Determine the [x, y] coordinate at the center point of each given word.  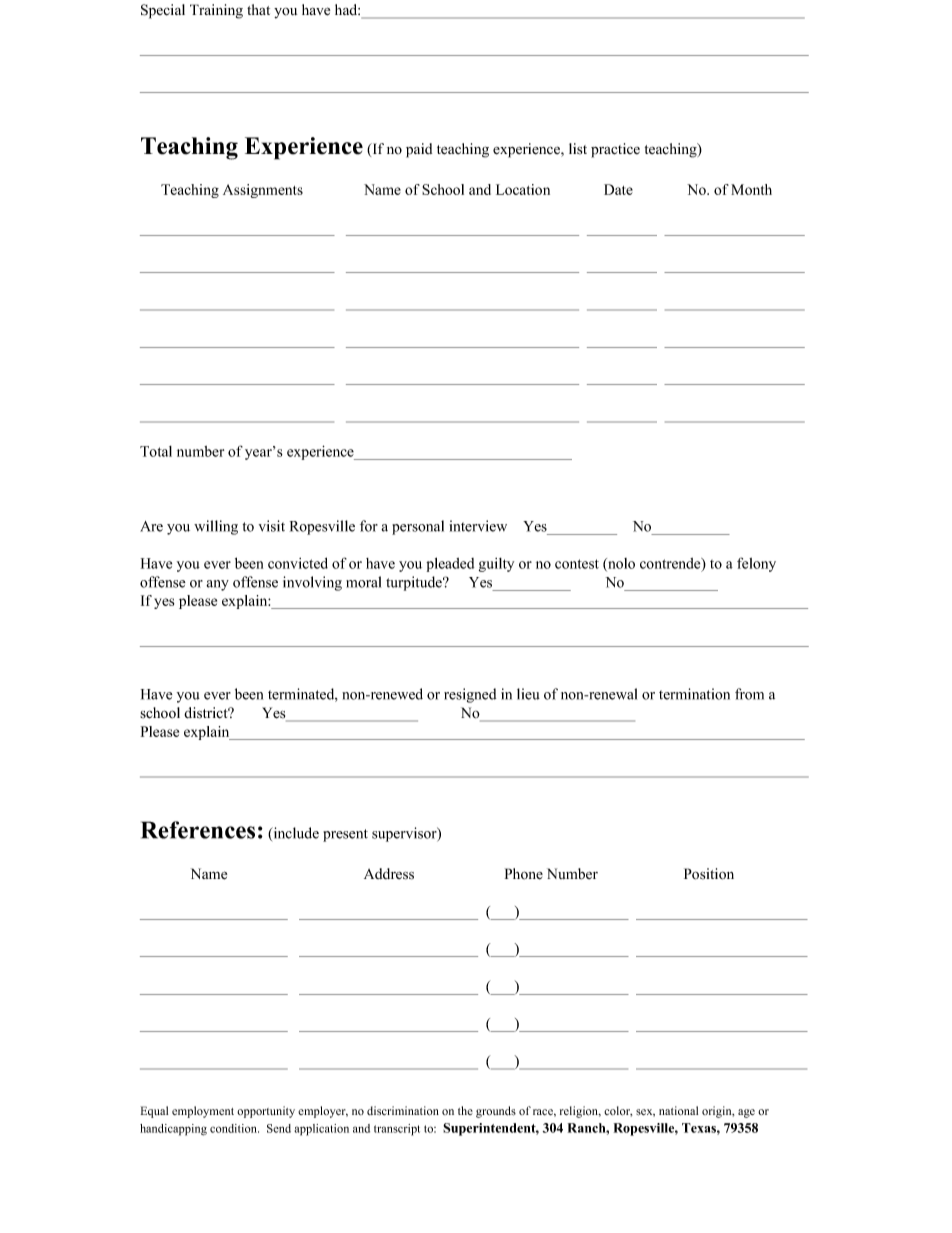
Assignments [263, 191]
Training [216, 11]
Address [389, 874]
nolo [620, 564]
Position [709, 874]
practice [615, 150]
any [217, 585]
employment [203, 1112]
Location [523, 189]
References [198, 830]
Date [618, 189]
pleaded [450, 564]
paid [419, 150]
